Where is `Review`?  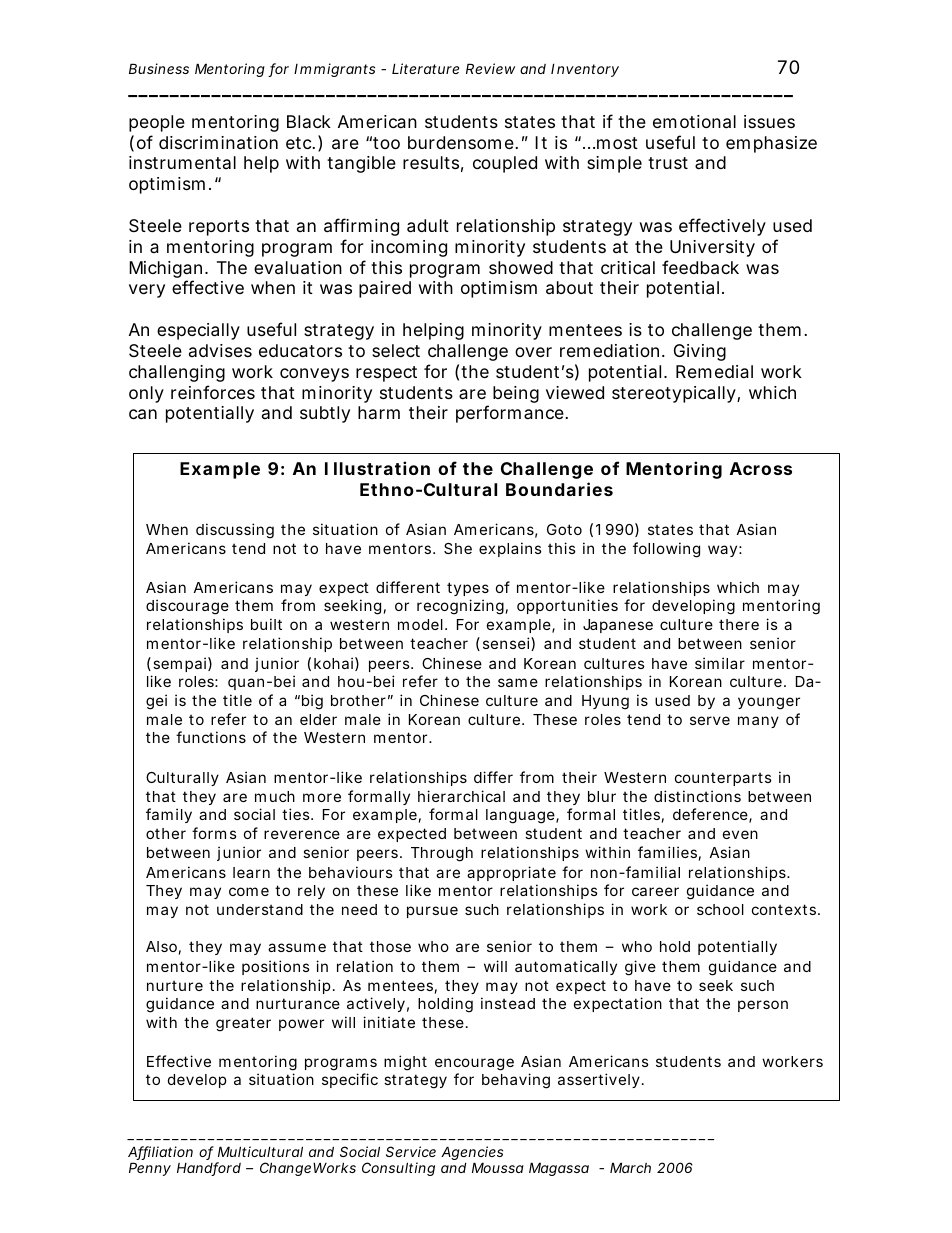 Review is located at coordinates (490, 68).
